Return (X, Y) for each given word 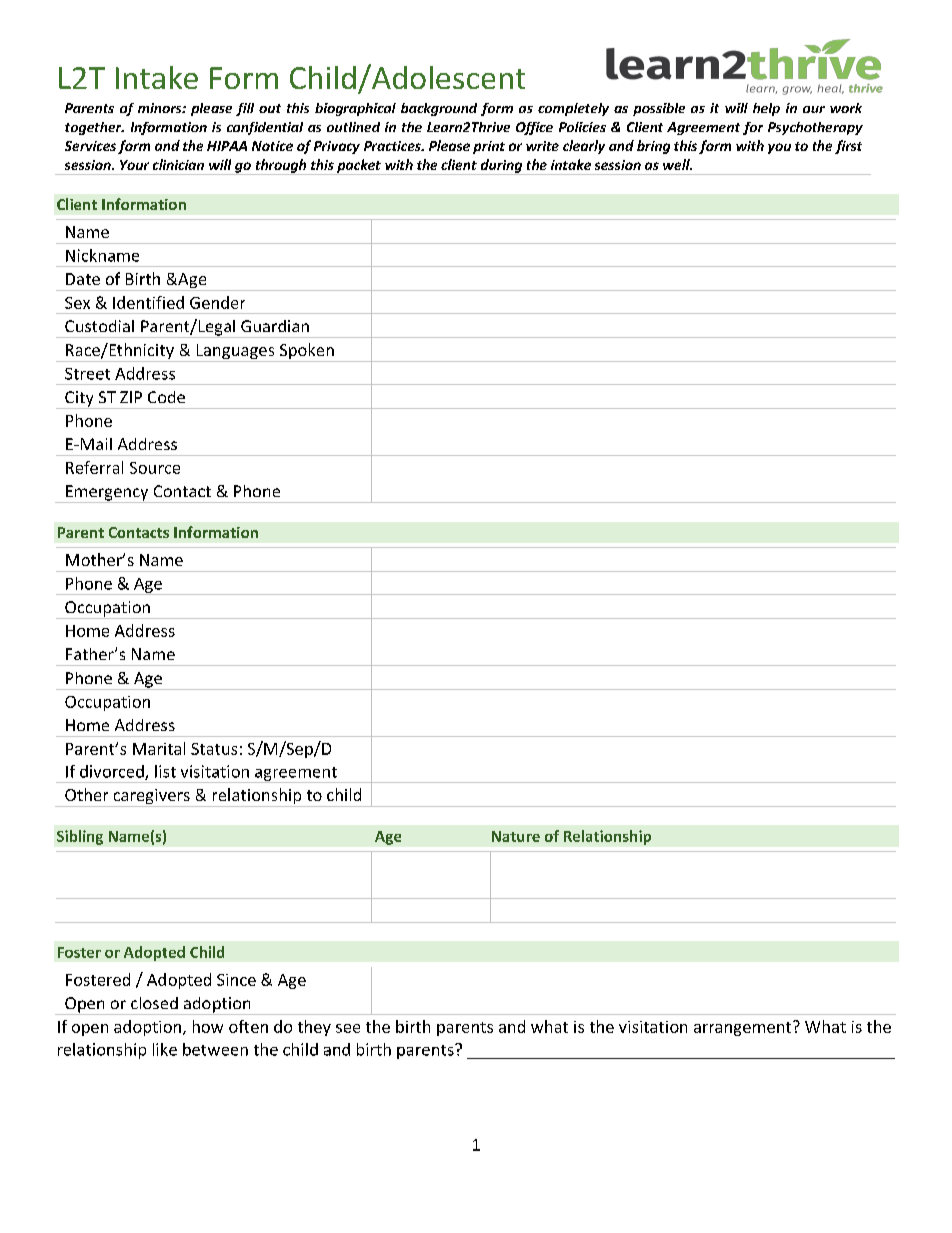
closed (154, 1003)
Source (155, 468)
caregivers (151, 798)
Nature (516, 836)
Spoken (306, 352)
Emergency (107, 494)
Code (166, 397)
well (677, 164)
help (766, 109)
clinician (178, 164)
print (489, 147)
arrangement (744, 1028)
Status (214, 749)
